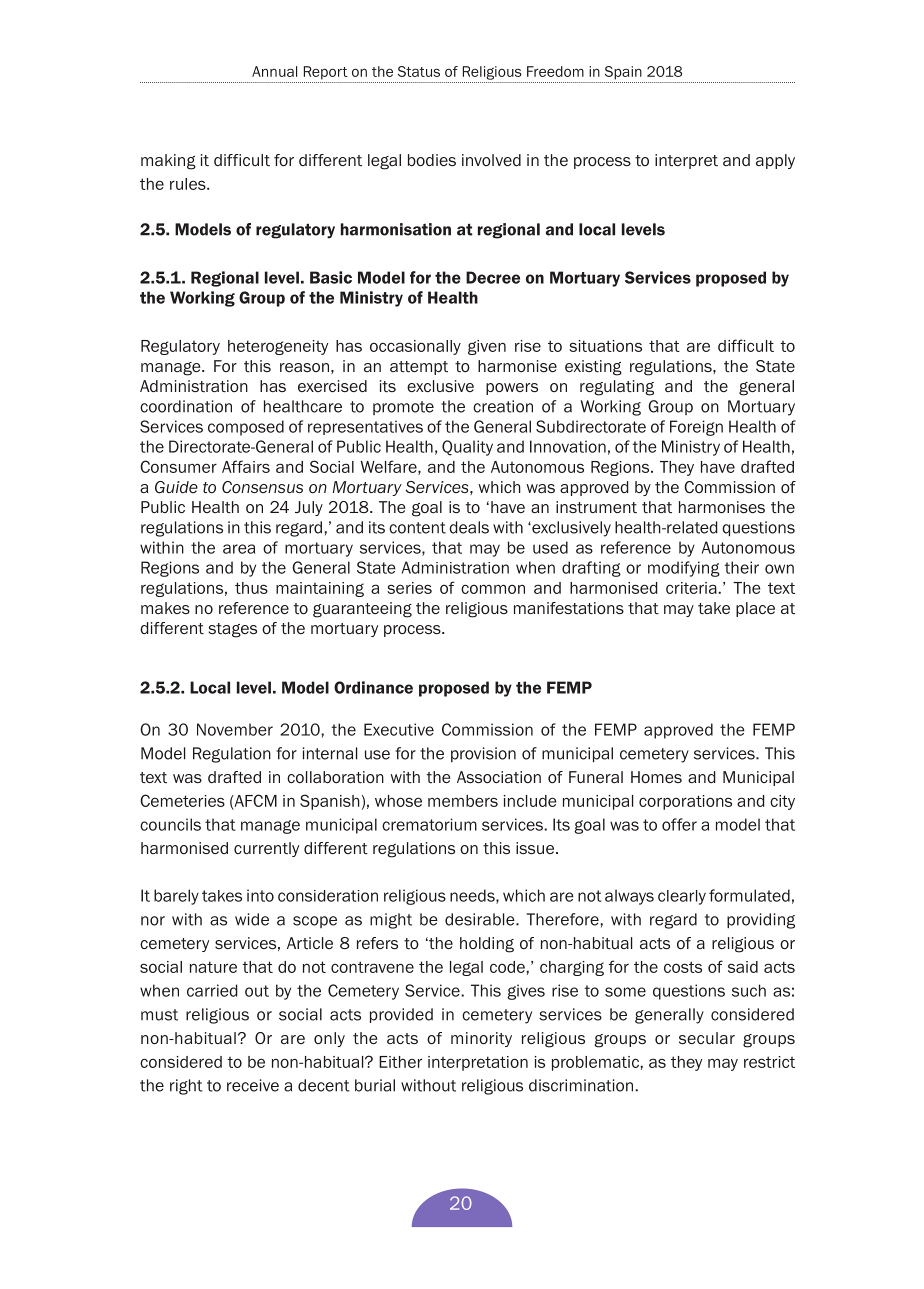 This screenshot has height=1289, width=924. What do you see at coordinates (483, 754) in the screenshot?
I see `provision` at bounding box center [483, 754].
